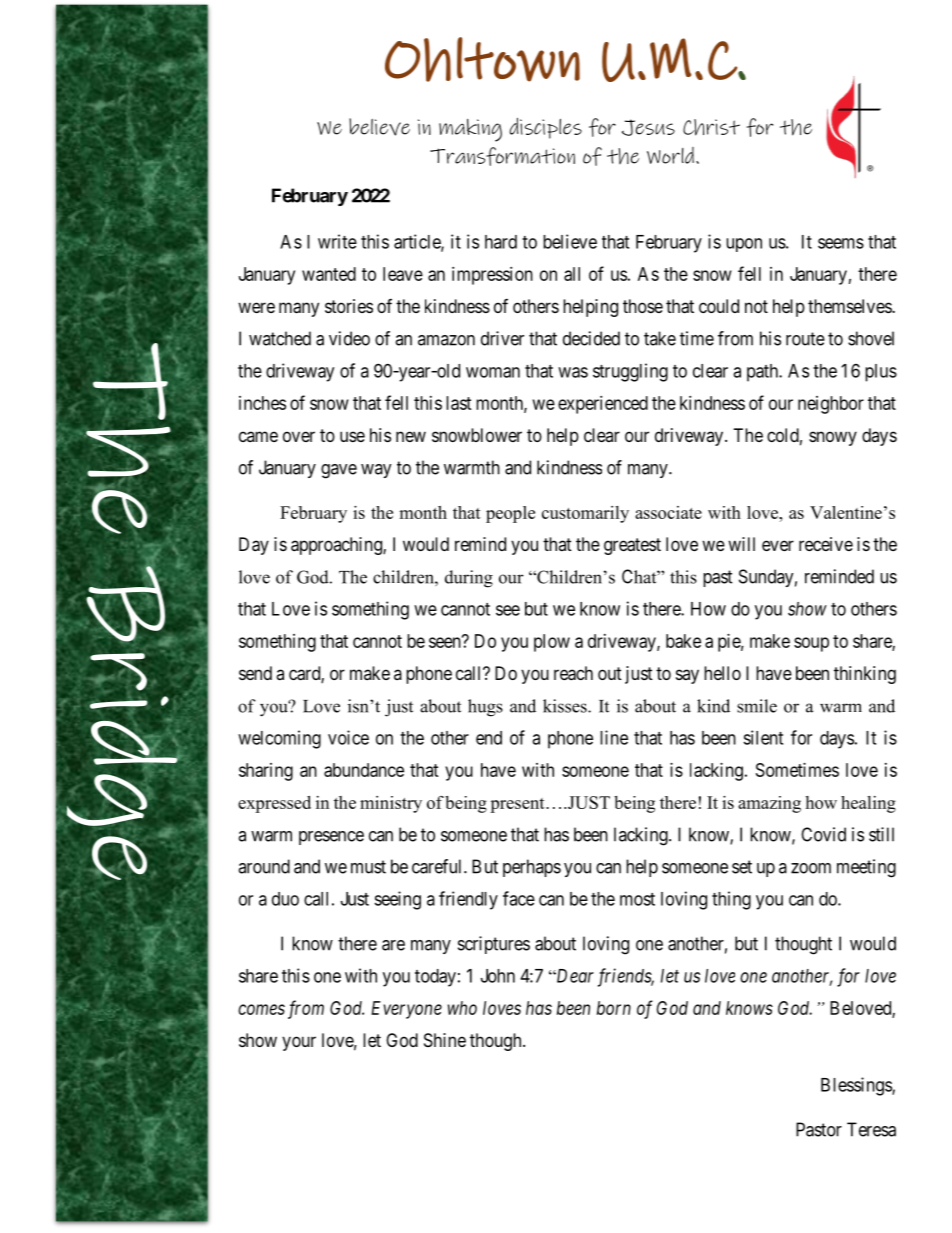 The image size is (952, 1233). What do you see at coordinates (299, 1043) in the screenshot?
I see `your` at bounding box center [299, 1043].
